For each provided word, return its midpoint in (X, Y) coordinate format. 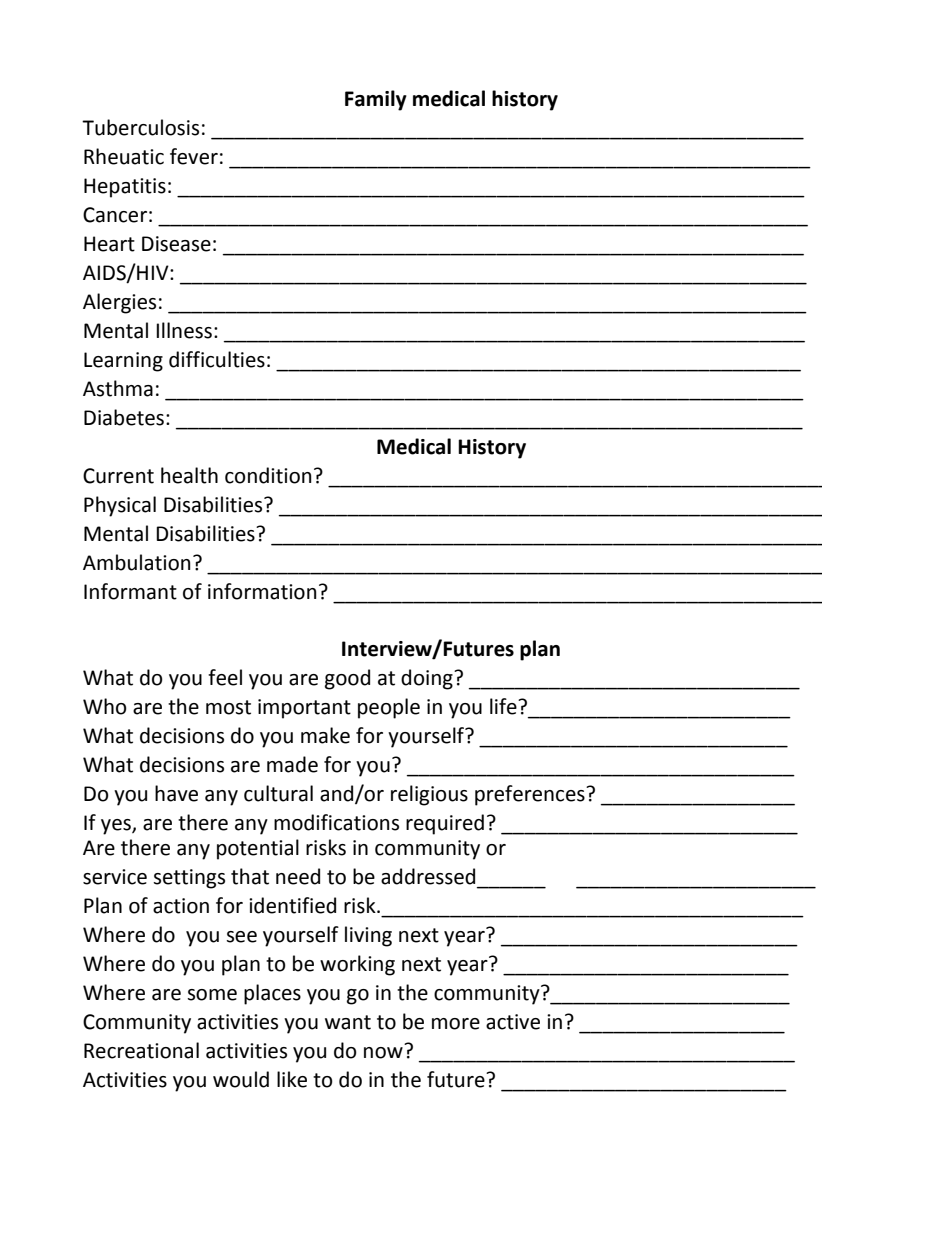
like (292, 1079)
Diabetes (124, 417)
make (325, 735)
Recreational (141, 1050)
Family (376, 100)
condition (268, 475)
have (176, 793)
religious (429, 795)
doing (428, 679)
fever (194, 156)
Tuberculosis (140, 127)
